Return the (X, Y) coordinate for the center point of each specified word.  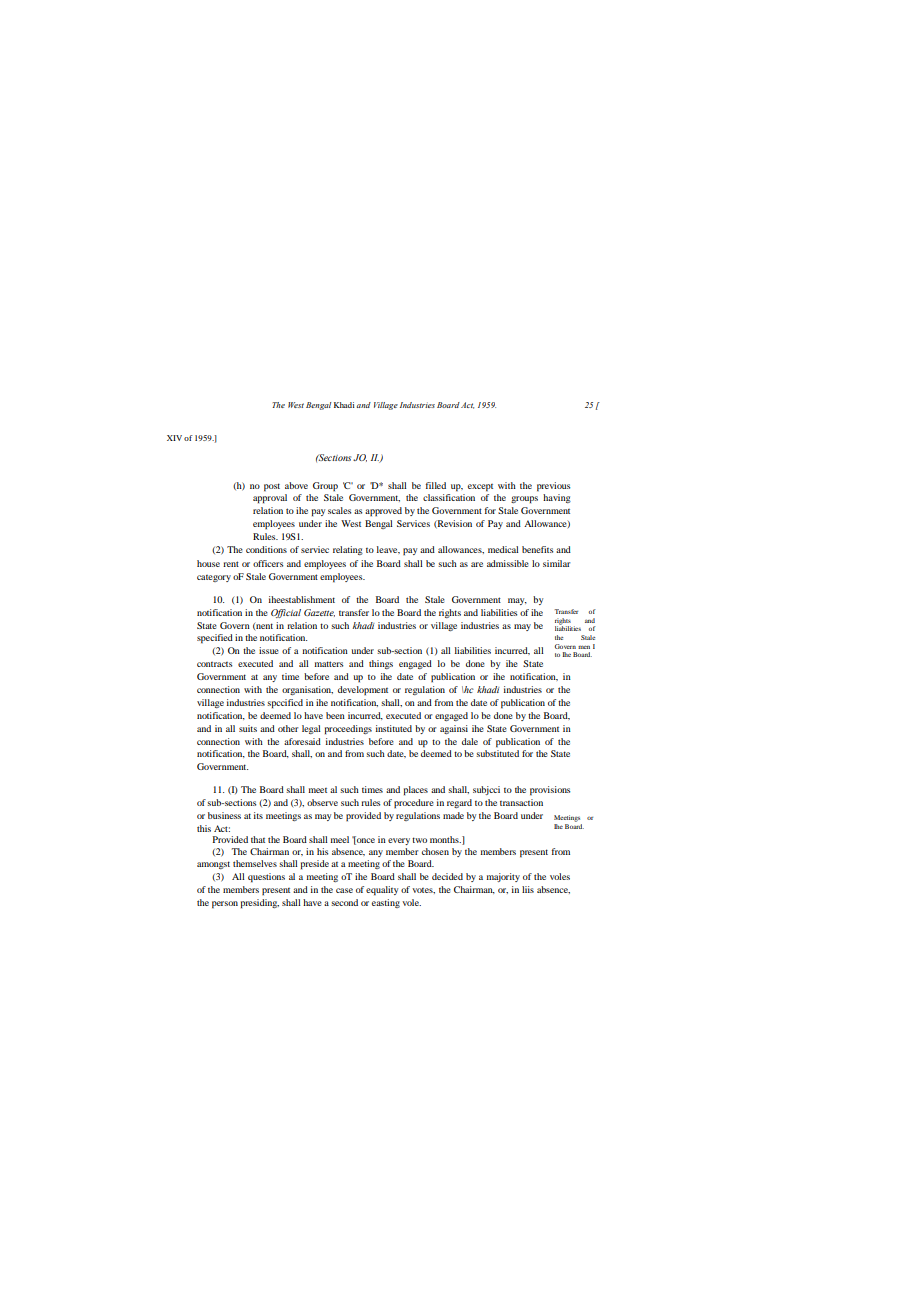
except (480, 488)
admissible (508, 563)
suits (248, 728)
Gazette (319, 613)
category (214, 578)
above (296, 485)
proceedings (348, 730)
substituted (497, 753)
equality (382, 891)
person (225, 905)
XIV (174, 438)
